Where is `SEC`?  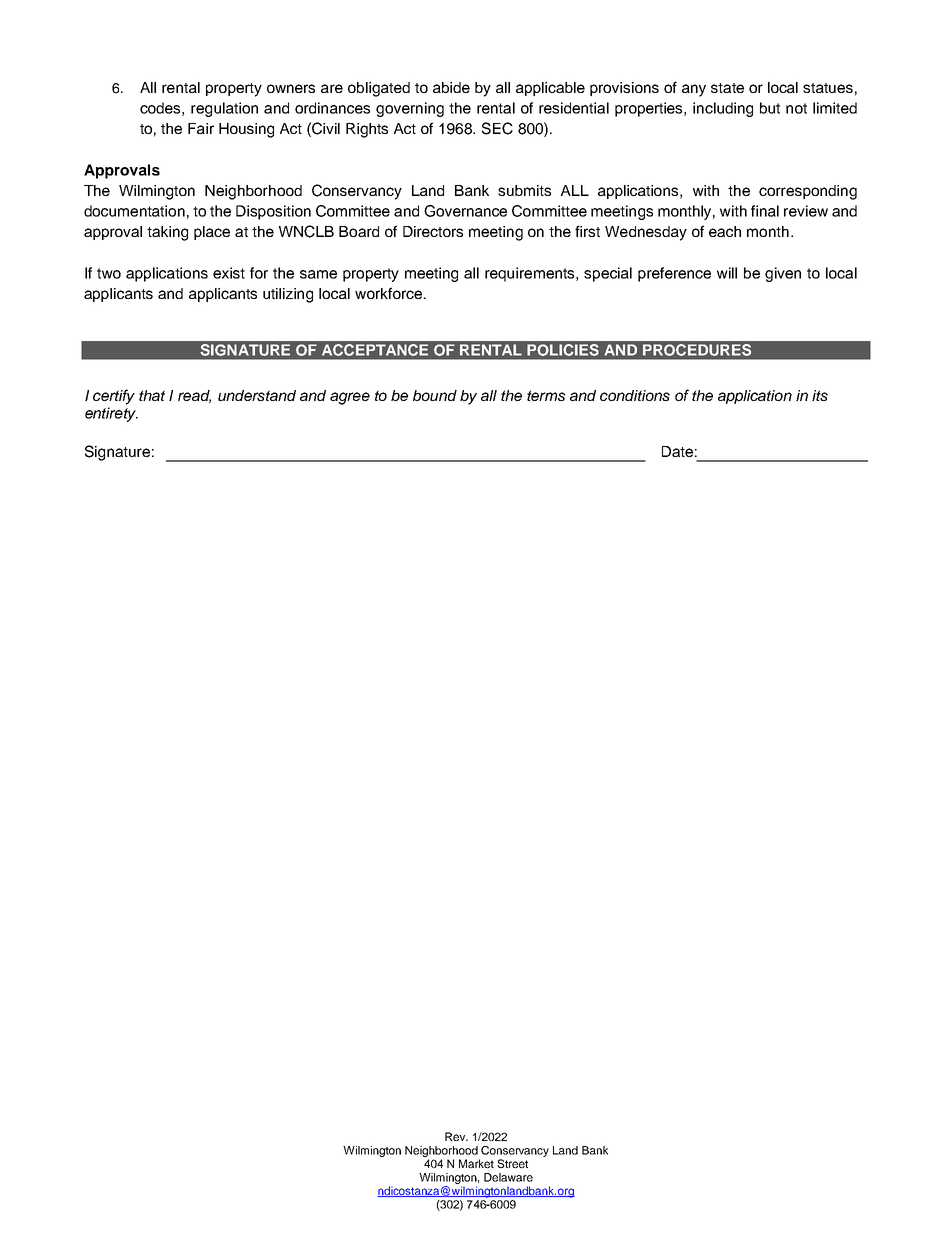 SEC is located at coordinates (497, 128).
